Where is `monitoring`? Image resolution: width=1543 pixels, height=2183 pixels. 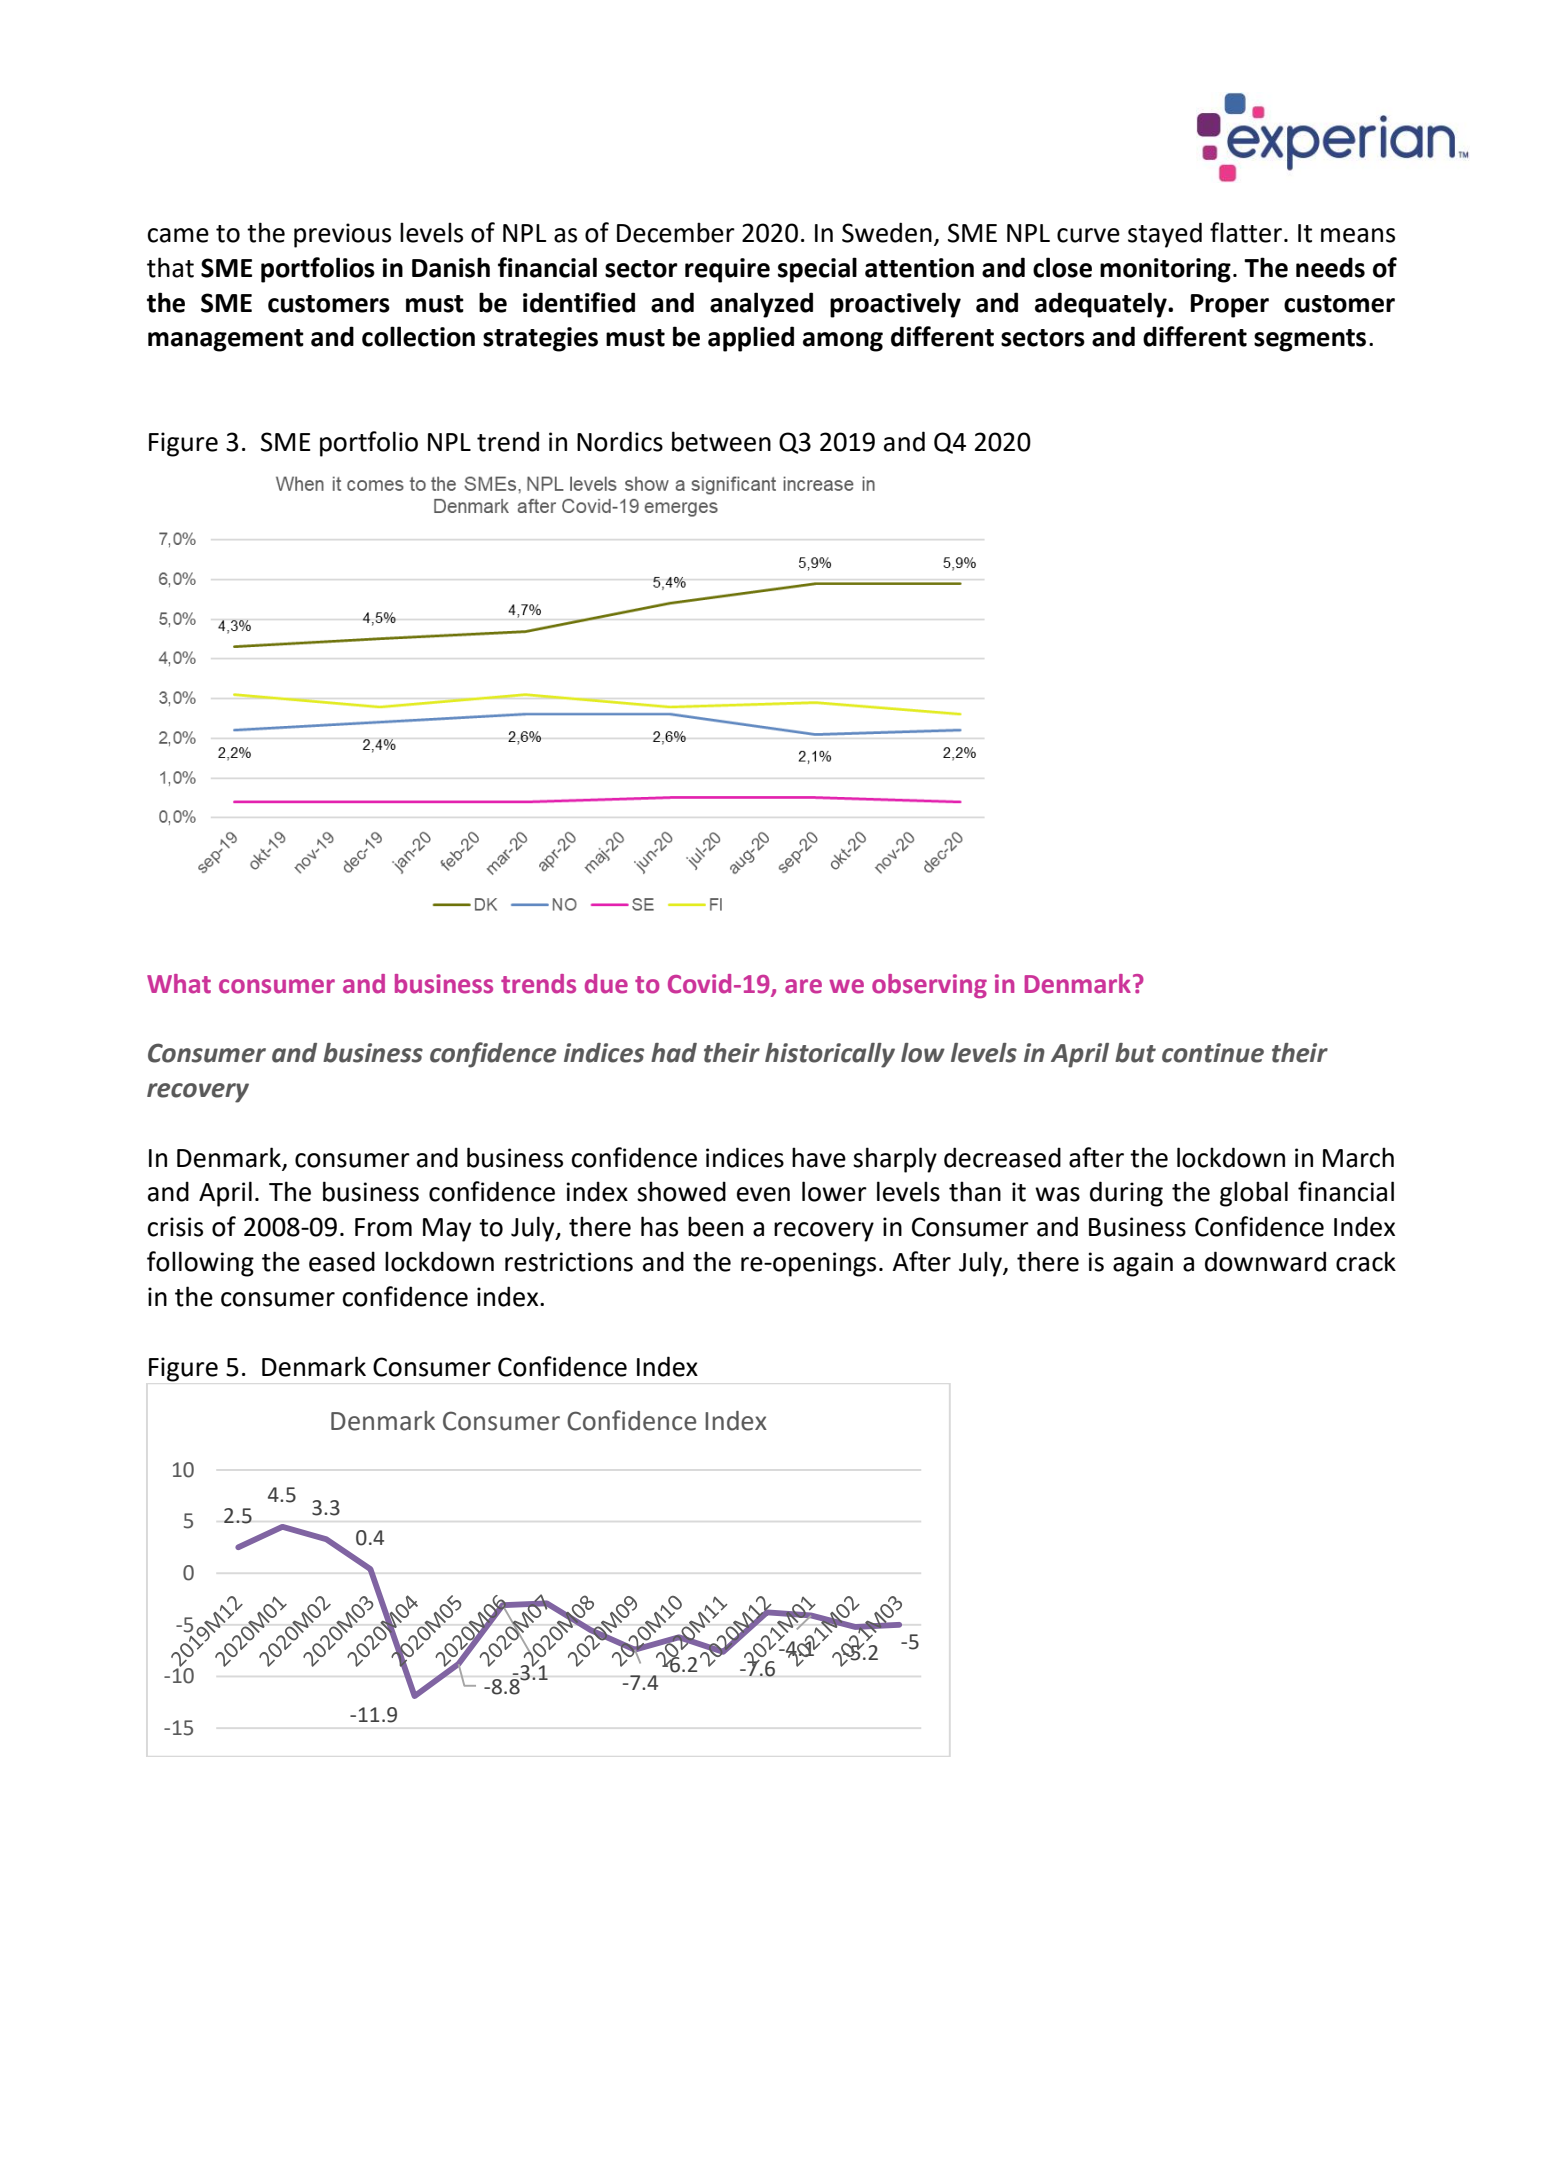
monitoring is located at coordinates (1165, 270).
